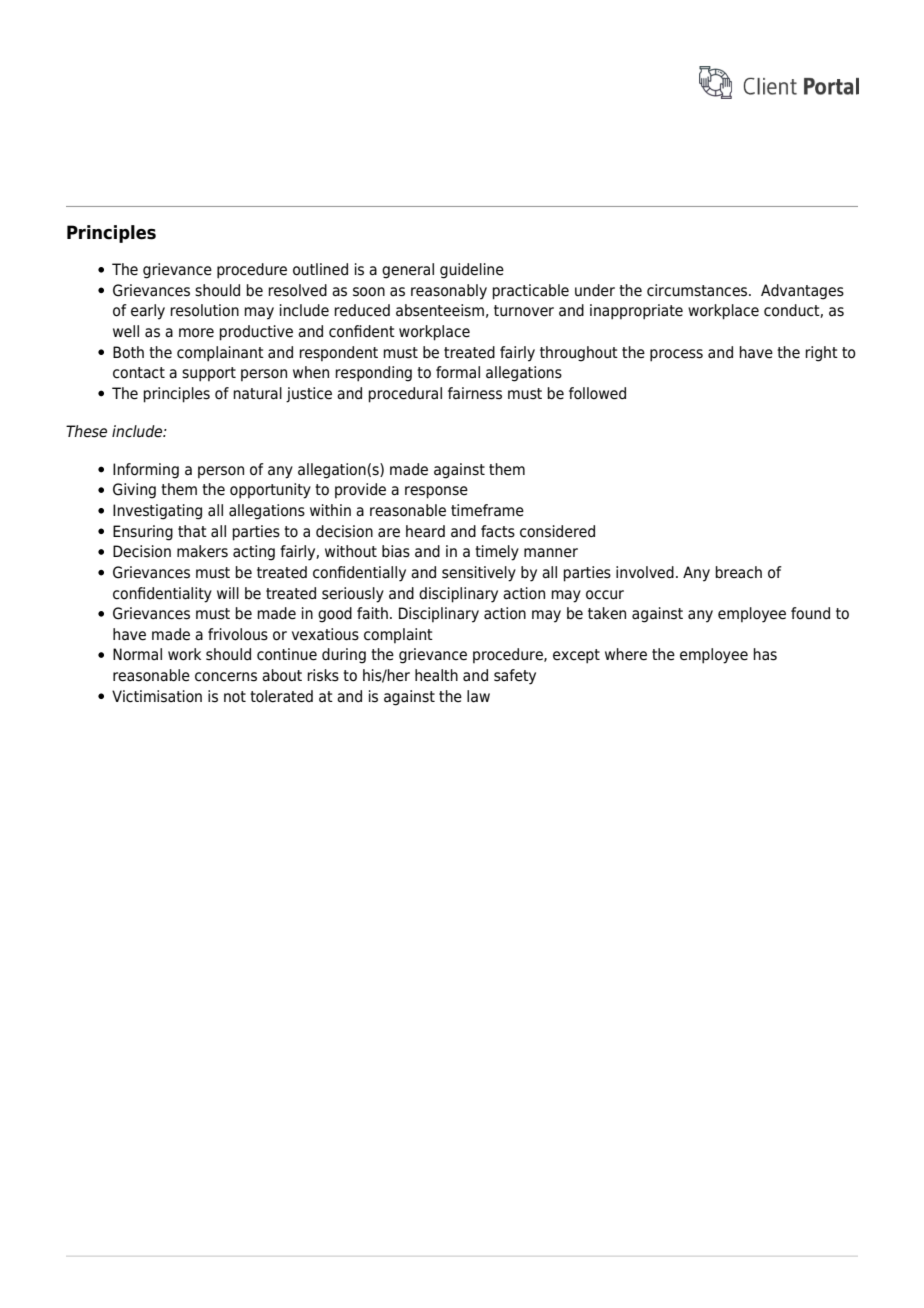 This screenshot has height=1308, width=924. What do you see at coordinates (449, 292) in the screenshot?
I see `reasonably` at bounding box center [449, 292].
